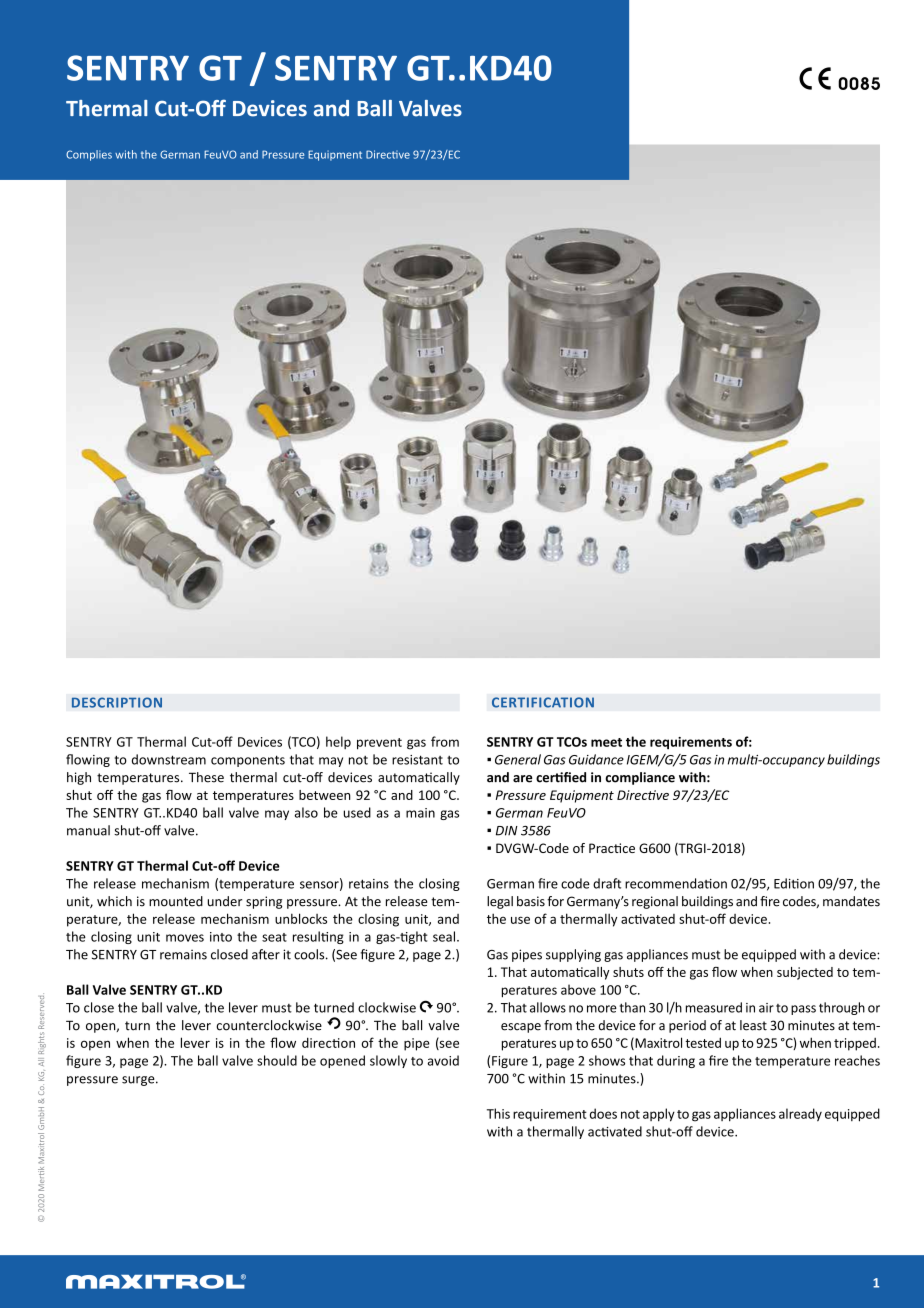 The height and width of the page is (1308, 924). What do you see at coordinates (794, 883) in the page?
I see `Edition` at bounding box center [794, 883].
